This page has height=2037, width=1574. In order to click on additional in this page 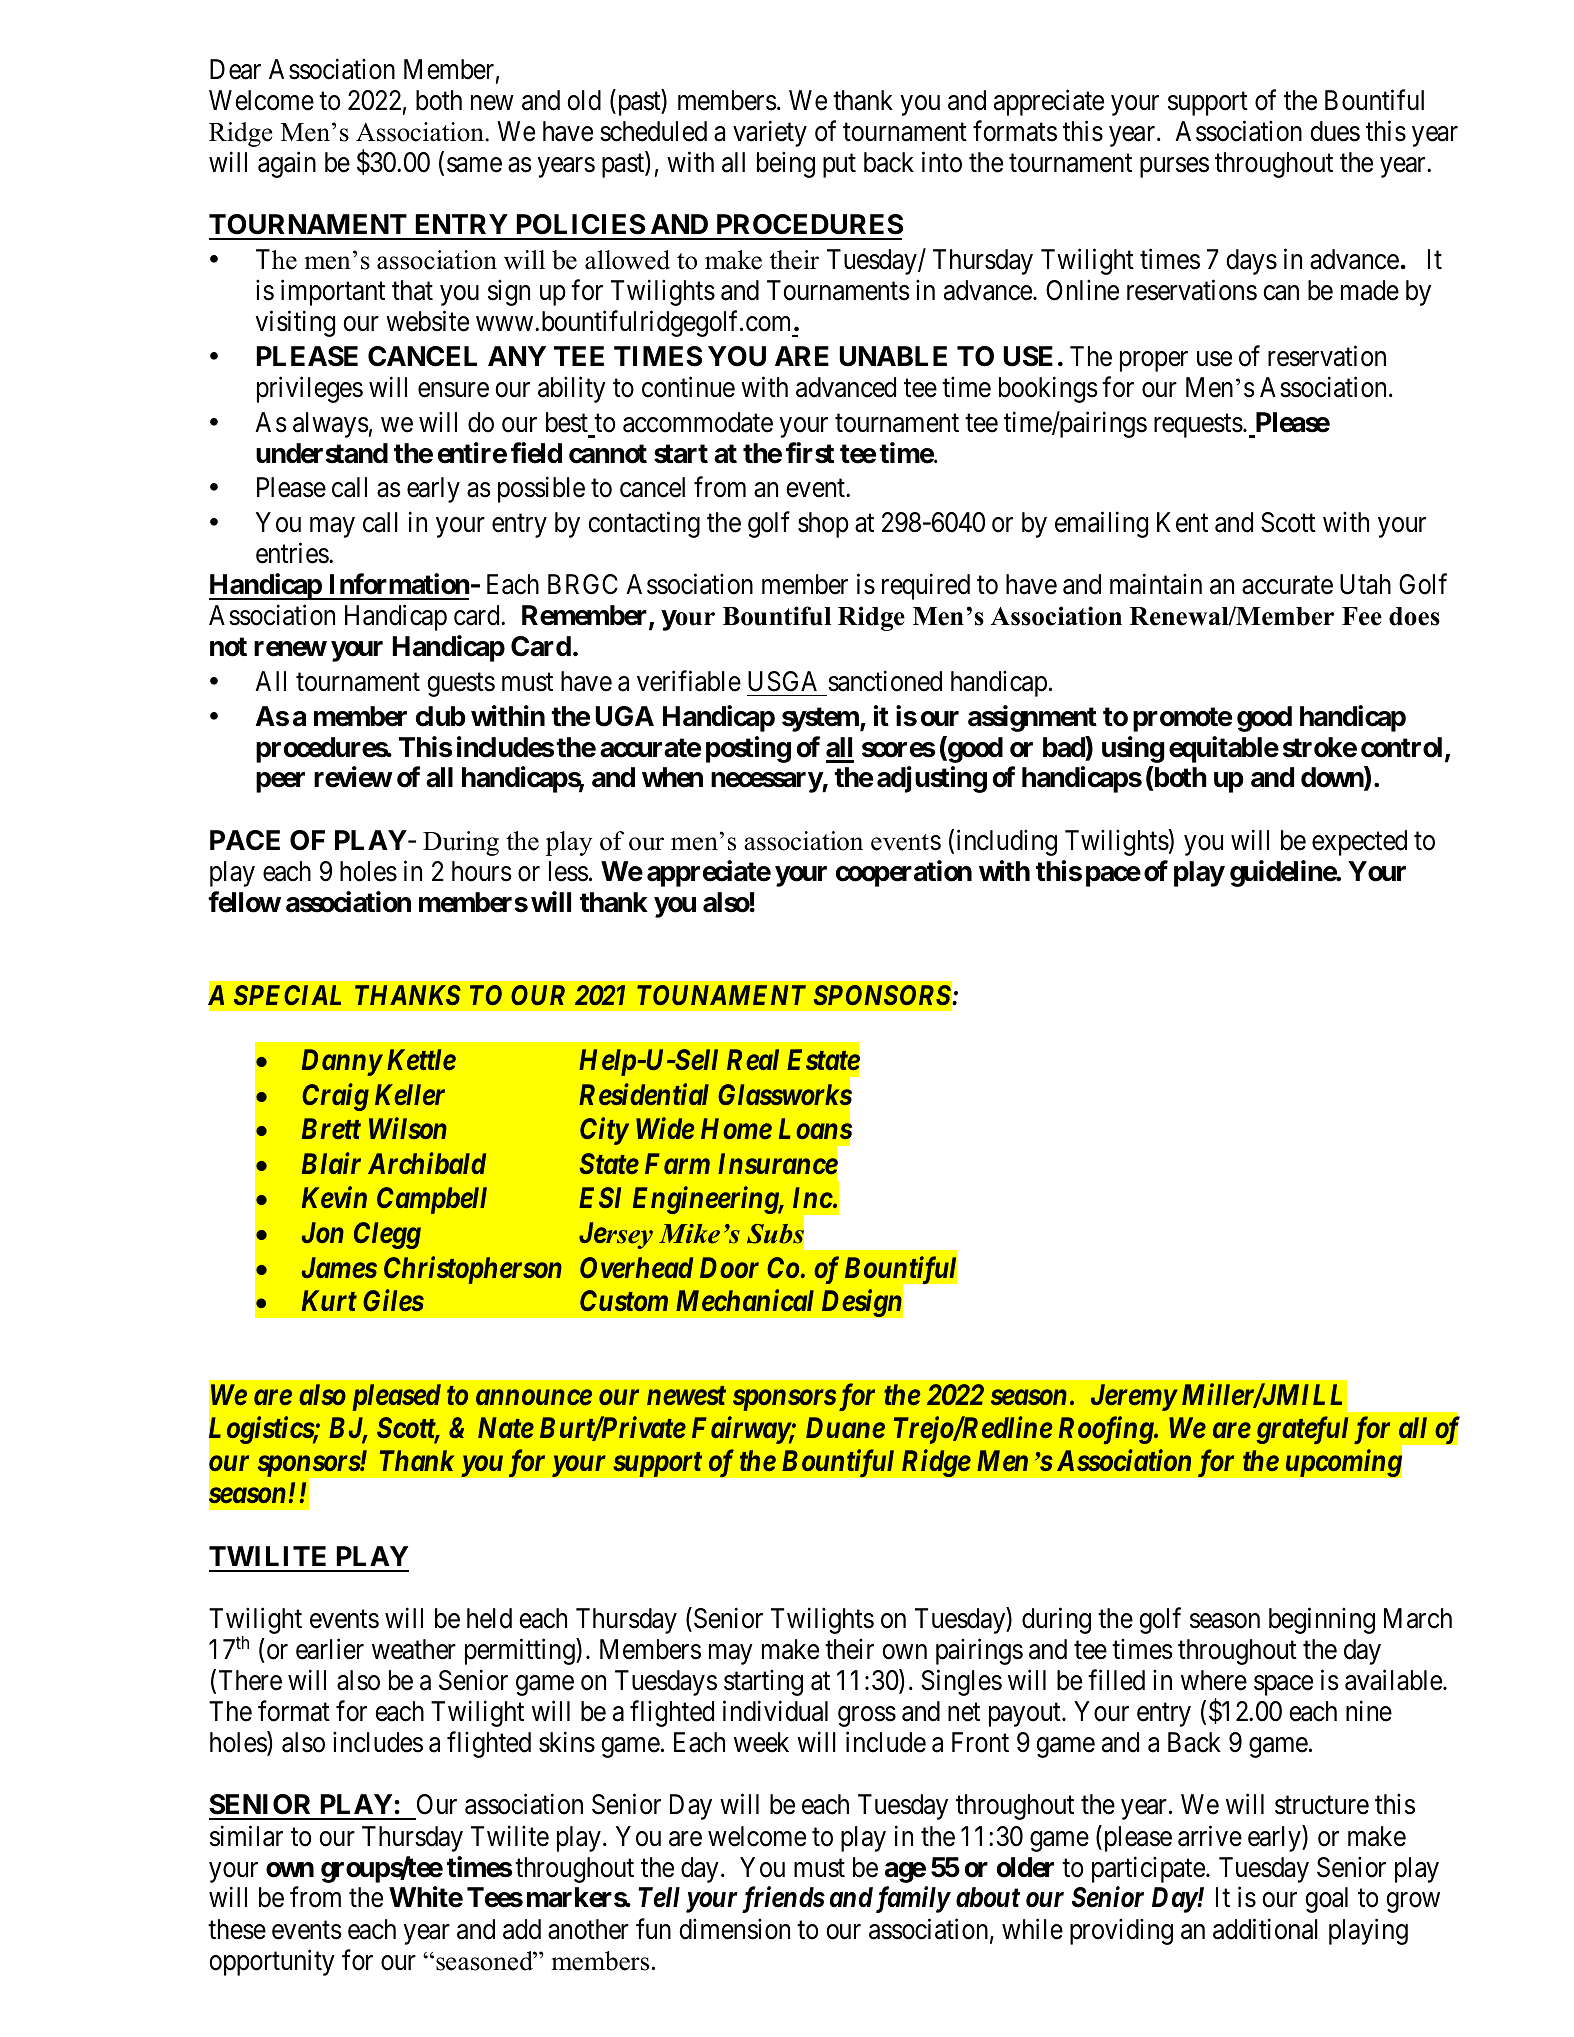, I will do `click(1265, 1929)`.
